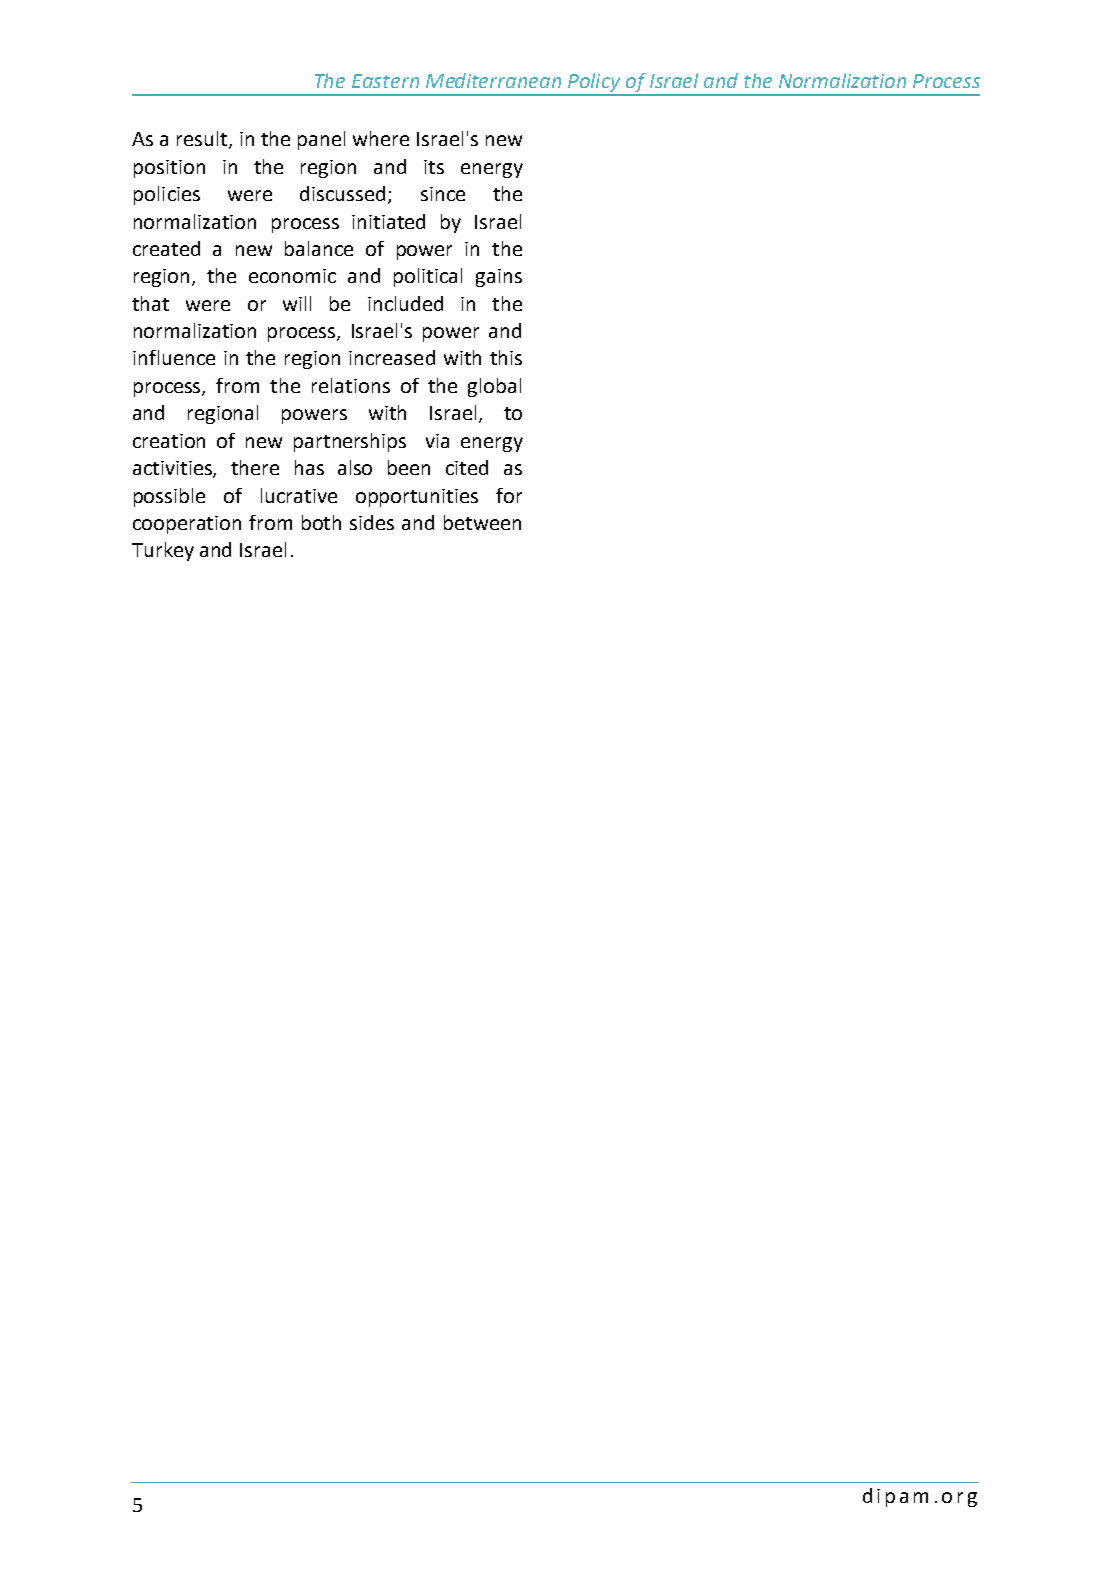 The image size is (1113, 1575). What do you see at coordinates (297, 303) in the document?
I see `will` at bounding box center [297, 303].
